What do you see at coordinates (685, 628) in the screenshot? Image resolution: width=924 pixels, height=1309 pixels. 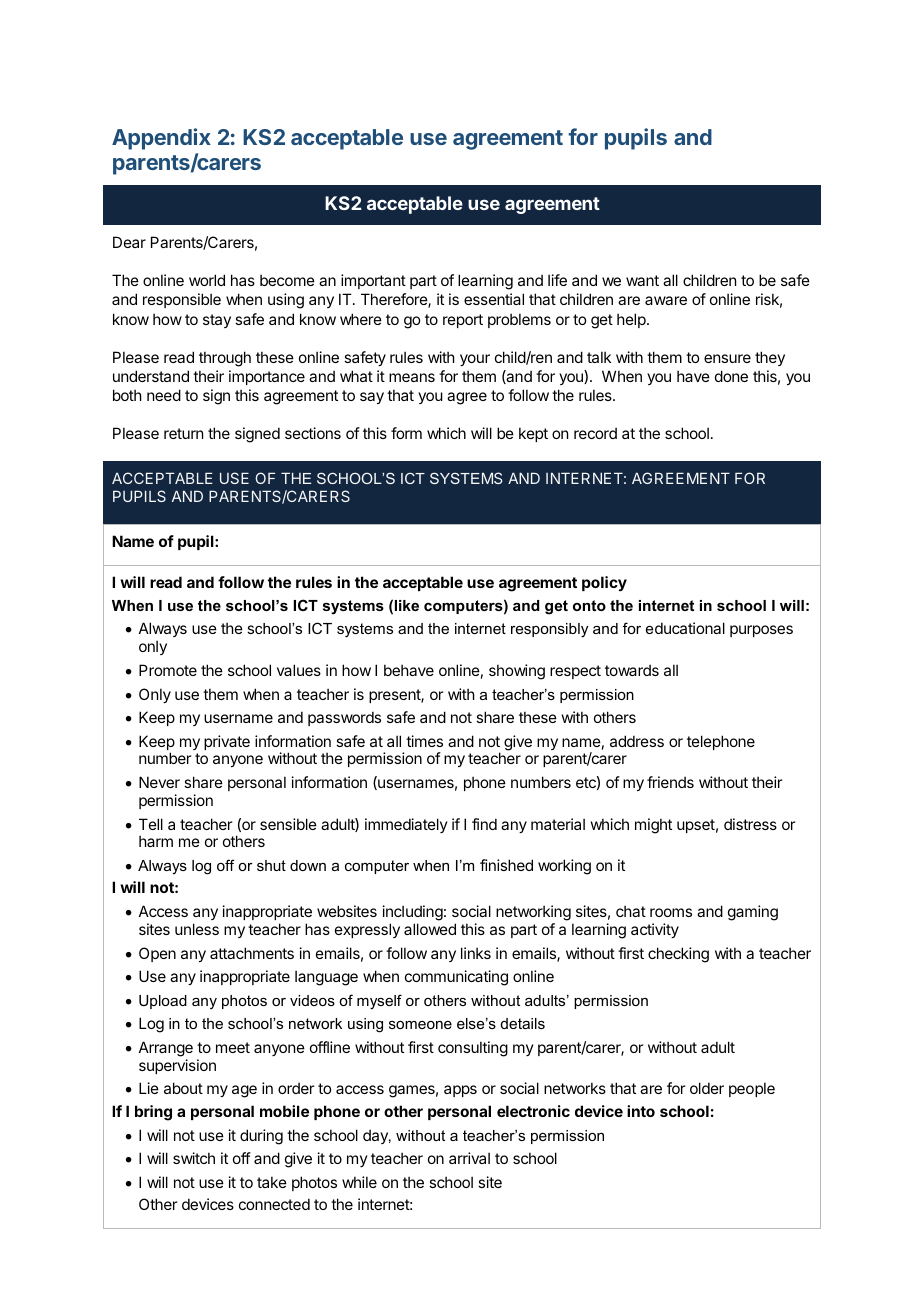 I see `educational` at bounding box center [685, 628].
